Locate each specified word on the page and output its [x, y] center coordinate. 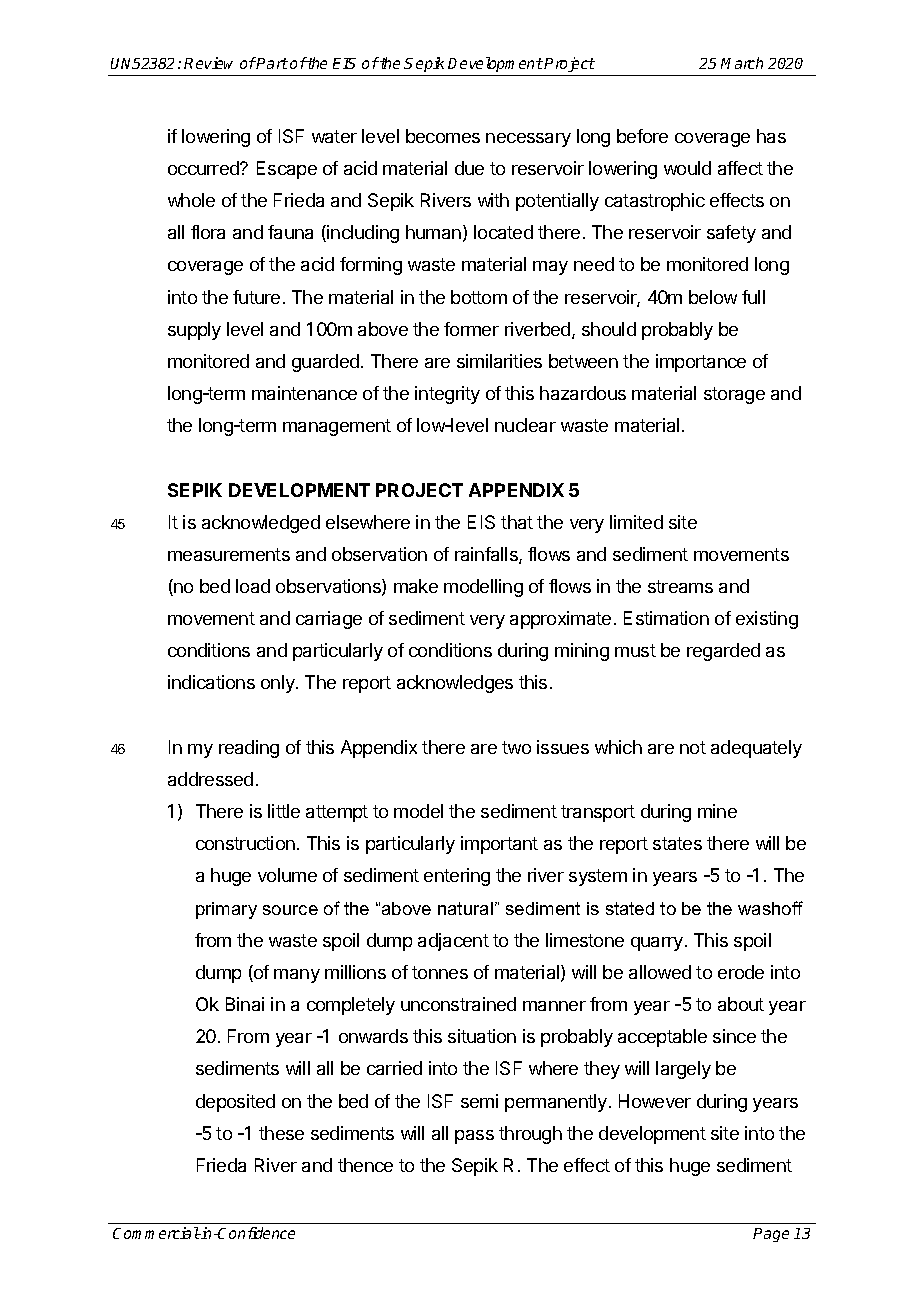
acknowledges [455, 684]
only [279, 684]
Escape [287, 170]
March [742, 63]
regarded [723, 652]
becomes [443, 136]
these [281, 1133]
